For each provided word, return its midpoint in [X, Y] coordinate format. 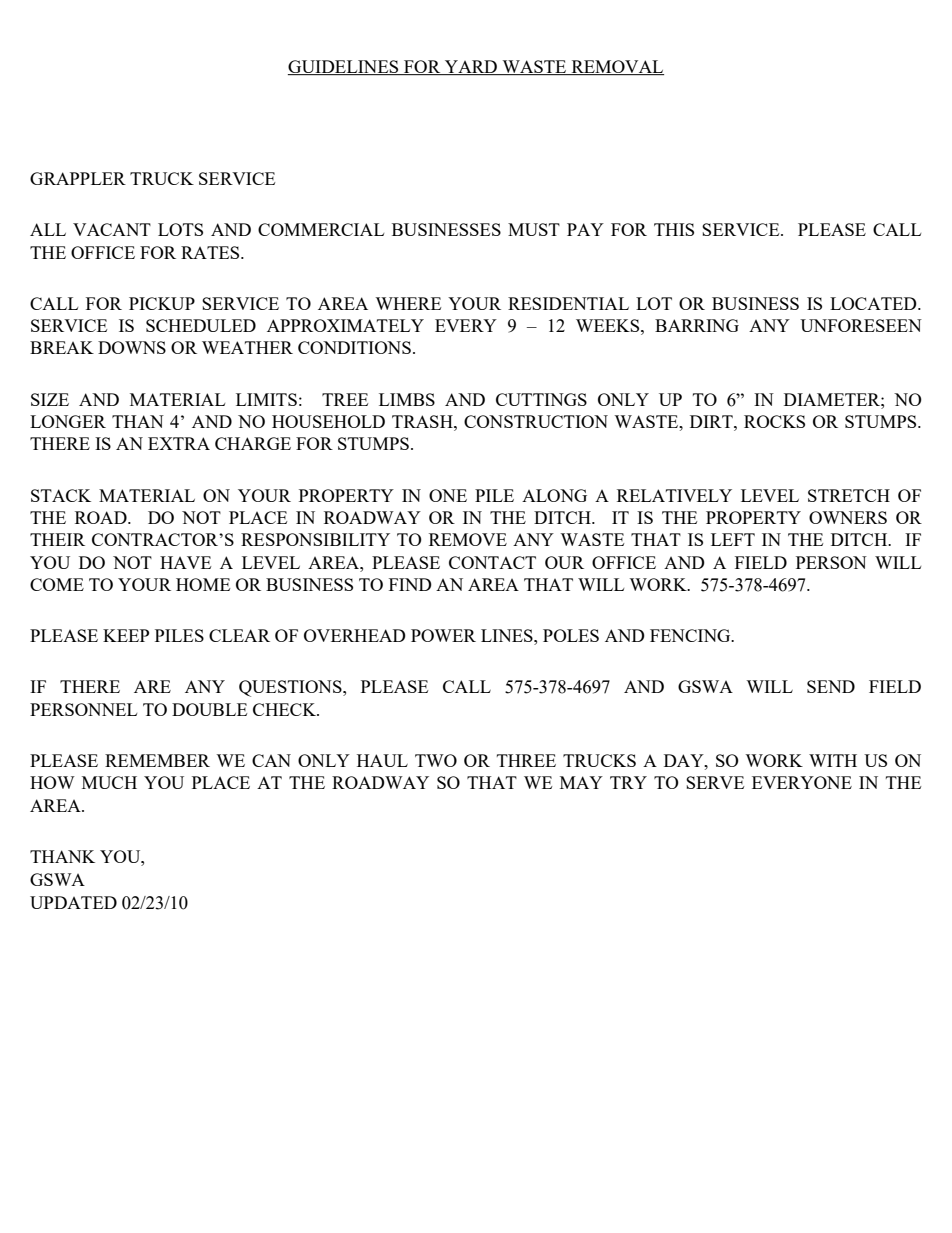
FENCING [691, 635]
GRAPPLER [78, 178]
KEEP [126, 635]
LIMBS [407, 399]
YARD [471, 67]
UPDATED [73, 902]
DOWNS [132, 347]
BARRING [697, 325]
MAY [581, 782]
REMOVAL [616, 67]
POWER [443, 635]
